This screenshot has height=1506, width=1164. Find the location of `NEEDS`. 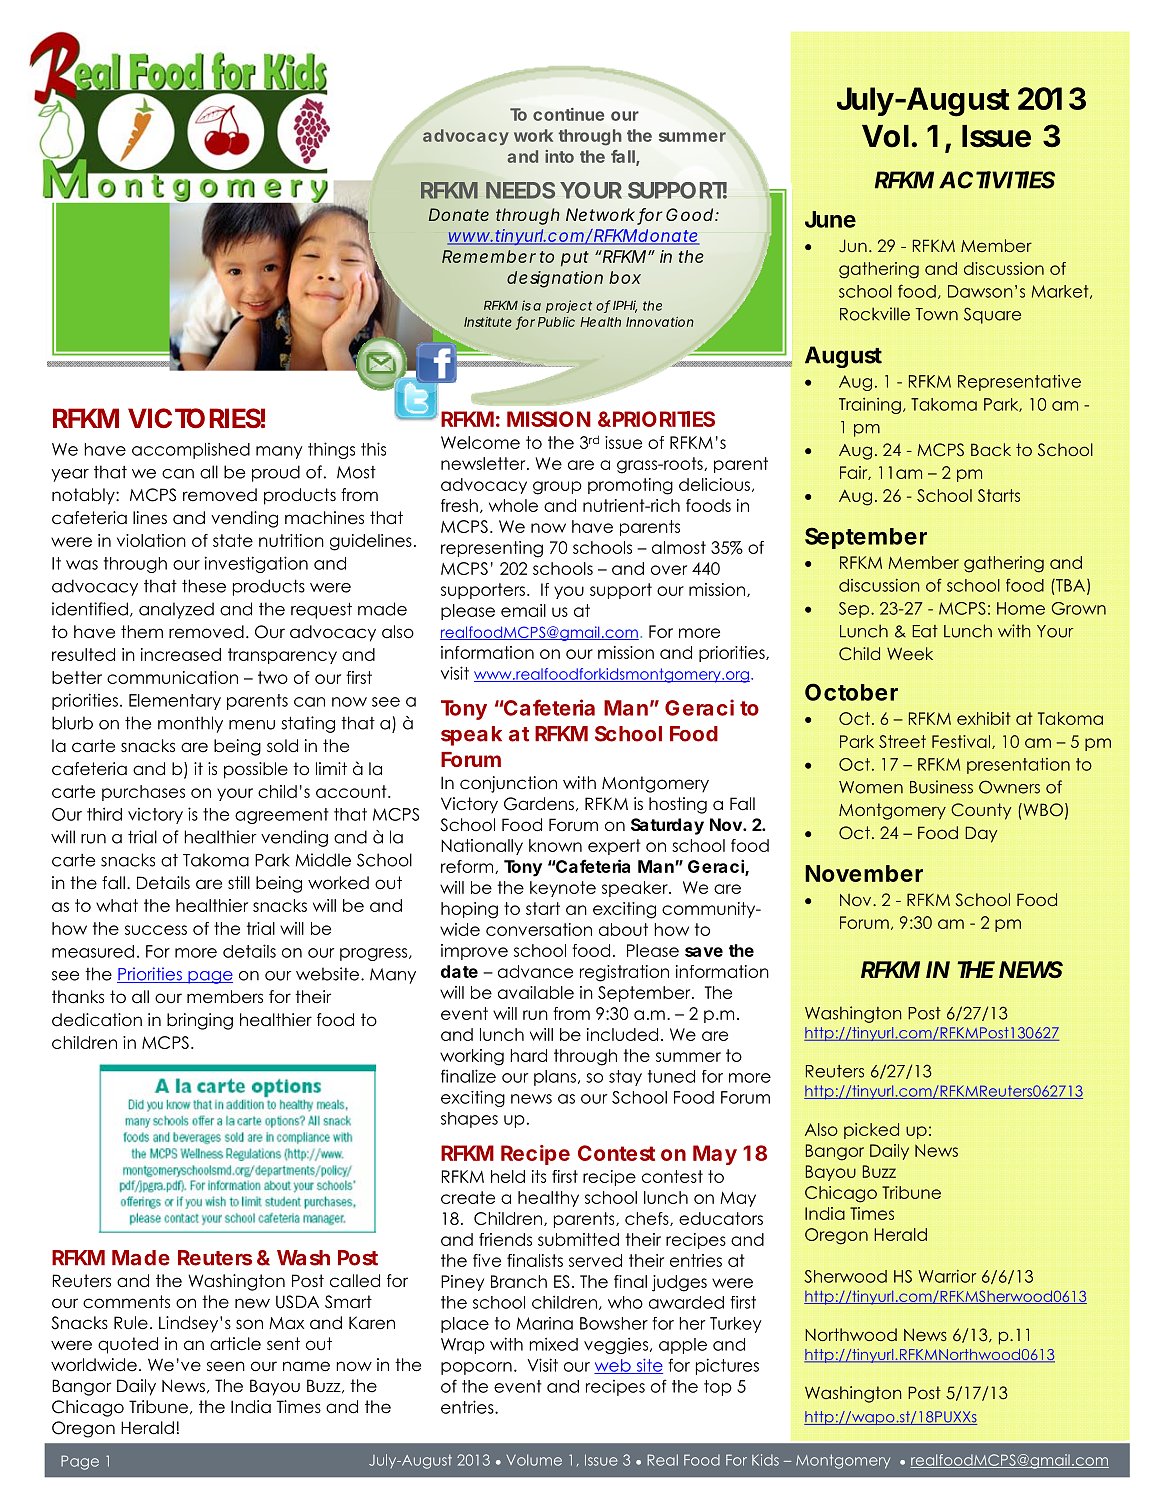

NEEDS is located at coordinates (520, 190).
